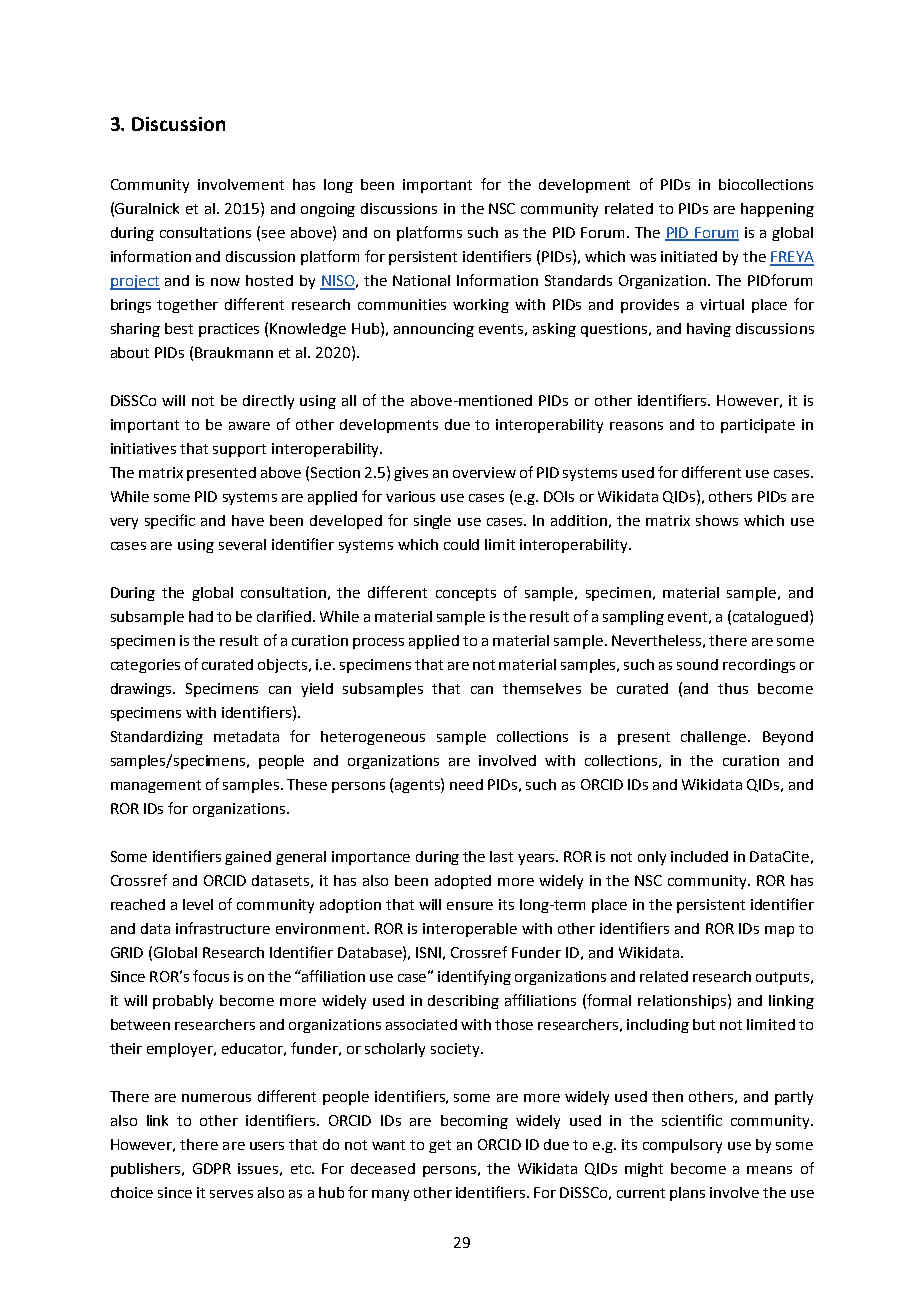 The height and width of the image is (1308, 924). I want to click on need, so click(466, 784).
